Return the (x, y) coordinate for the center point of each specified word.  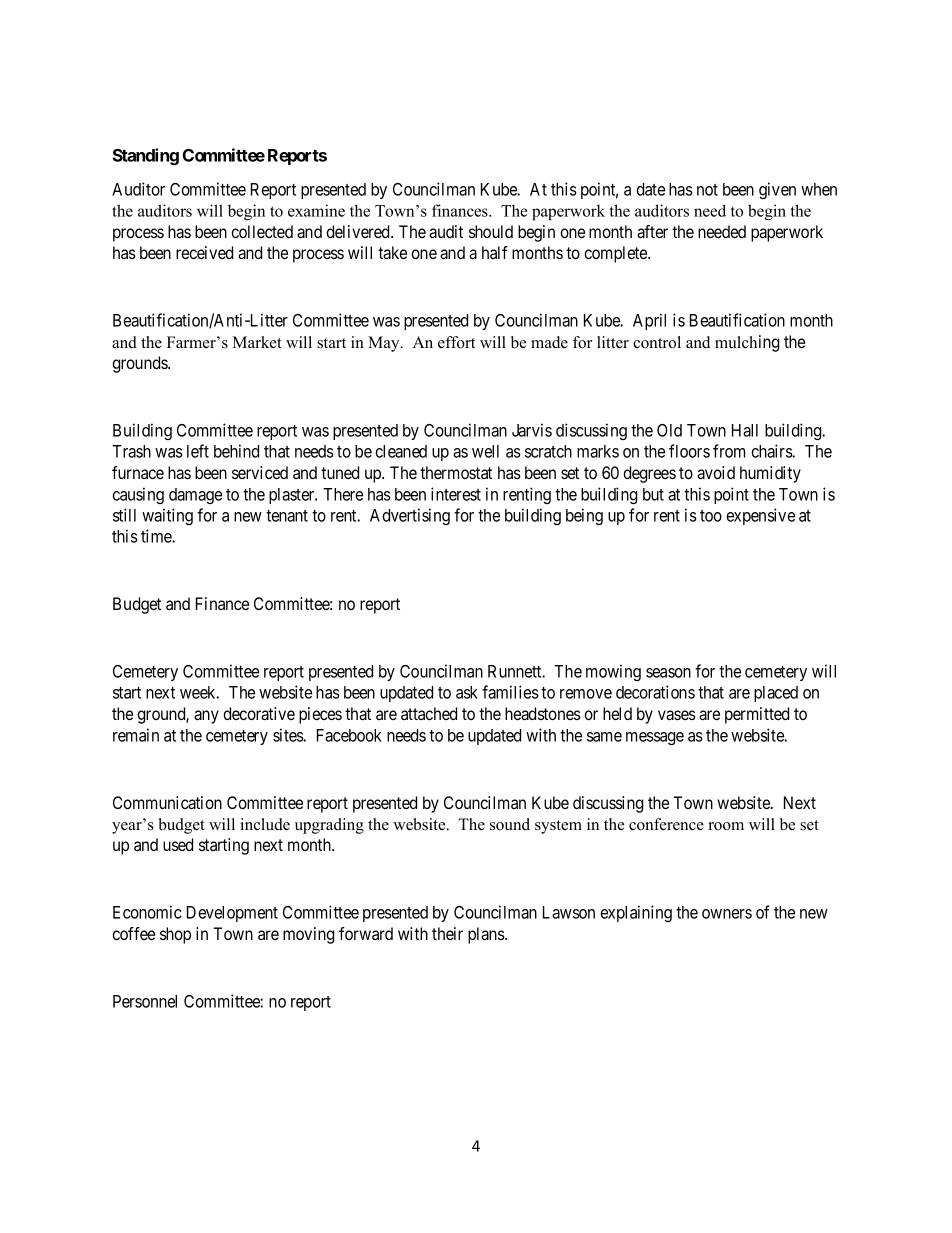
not (707, 190)
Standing (146, 156)
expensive (760, 516)
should (491, 231)
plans (487, 935)
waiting (167, 516)
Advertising (410, 516)
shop (175, 935)
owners (727, 914)
